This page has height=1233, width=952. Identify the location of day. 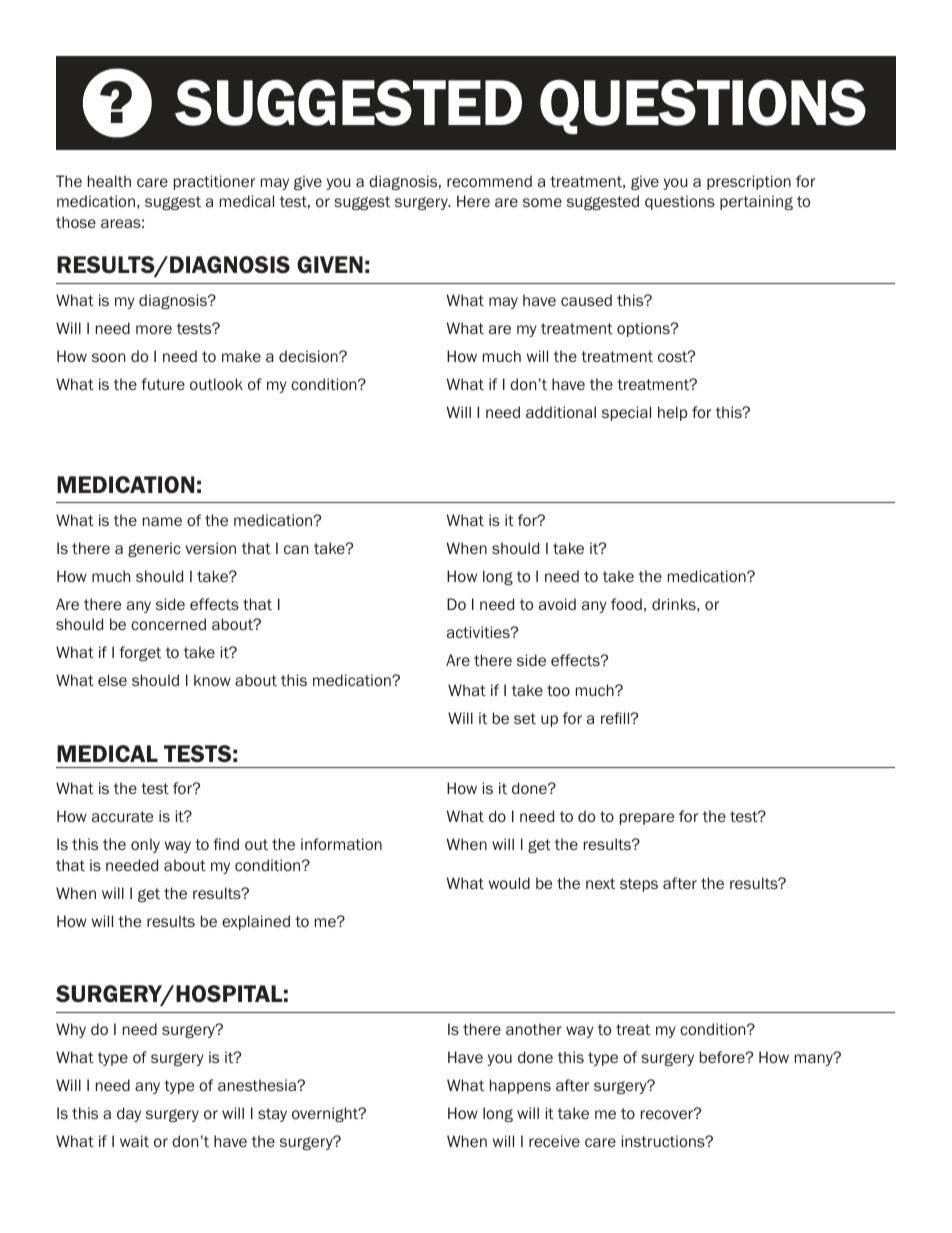
(129, 1114).
